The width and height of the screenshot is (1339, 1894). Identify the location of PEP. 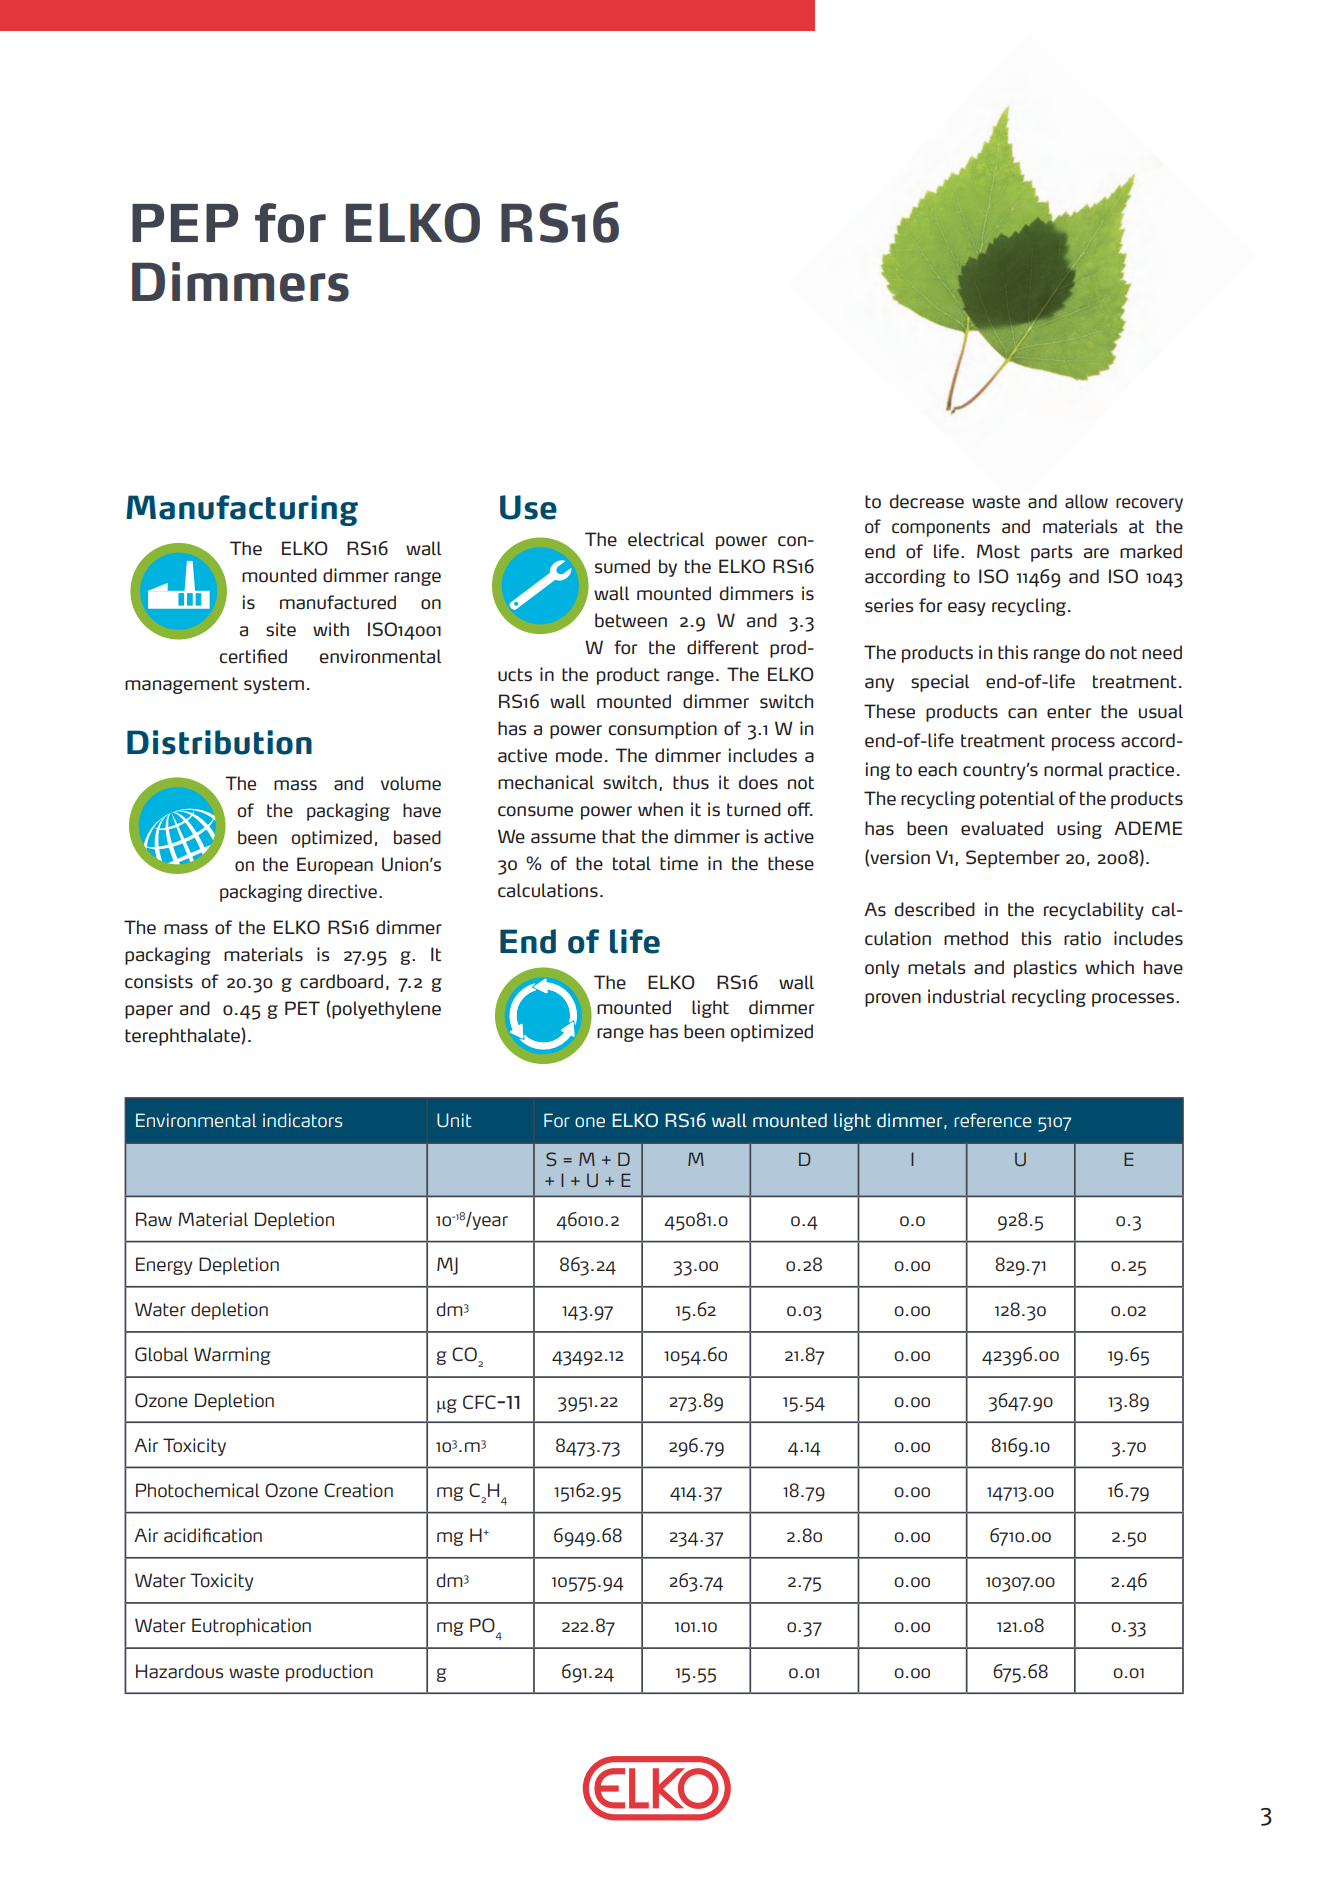
(185, 223).
